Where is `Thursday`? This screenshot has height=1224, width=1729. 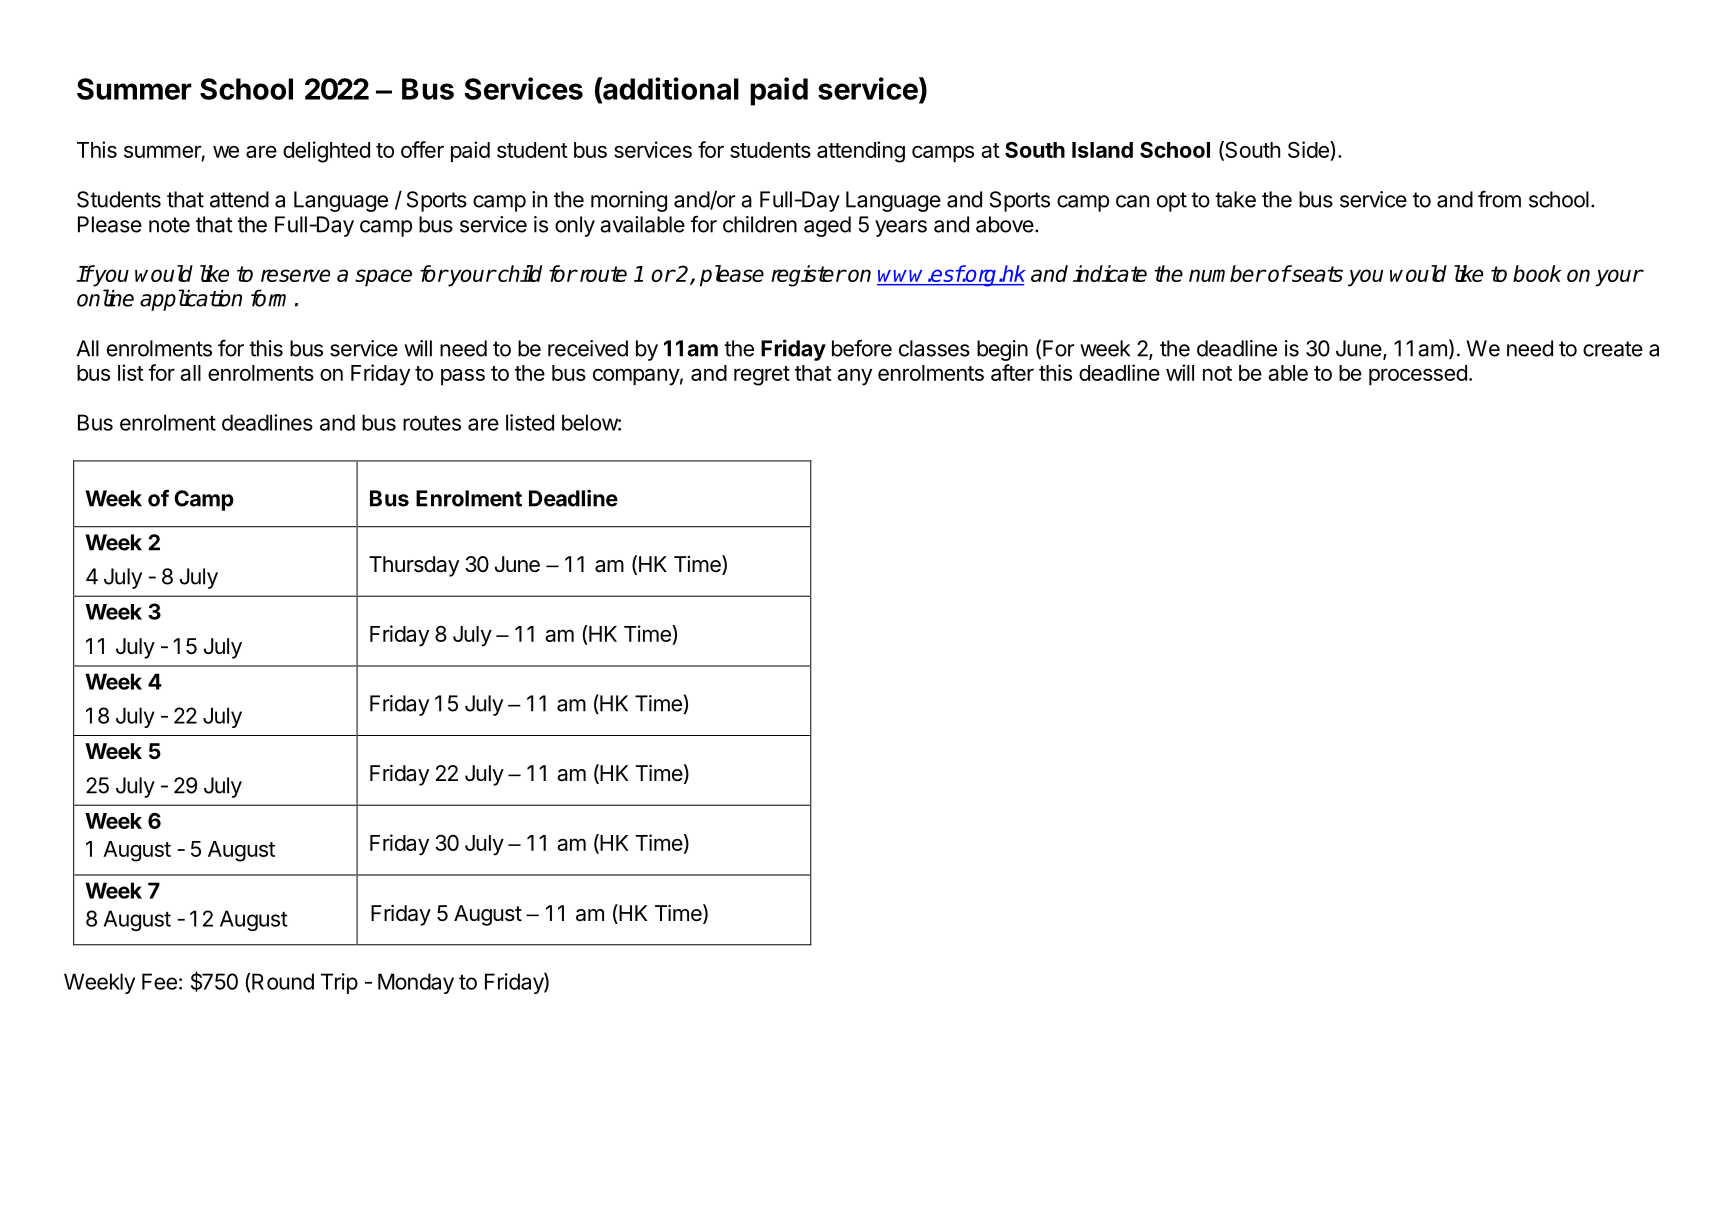 Thursday is located at coordinates (414, 566).
